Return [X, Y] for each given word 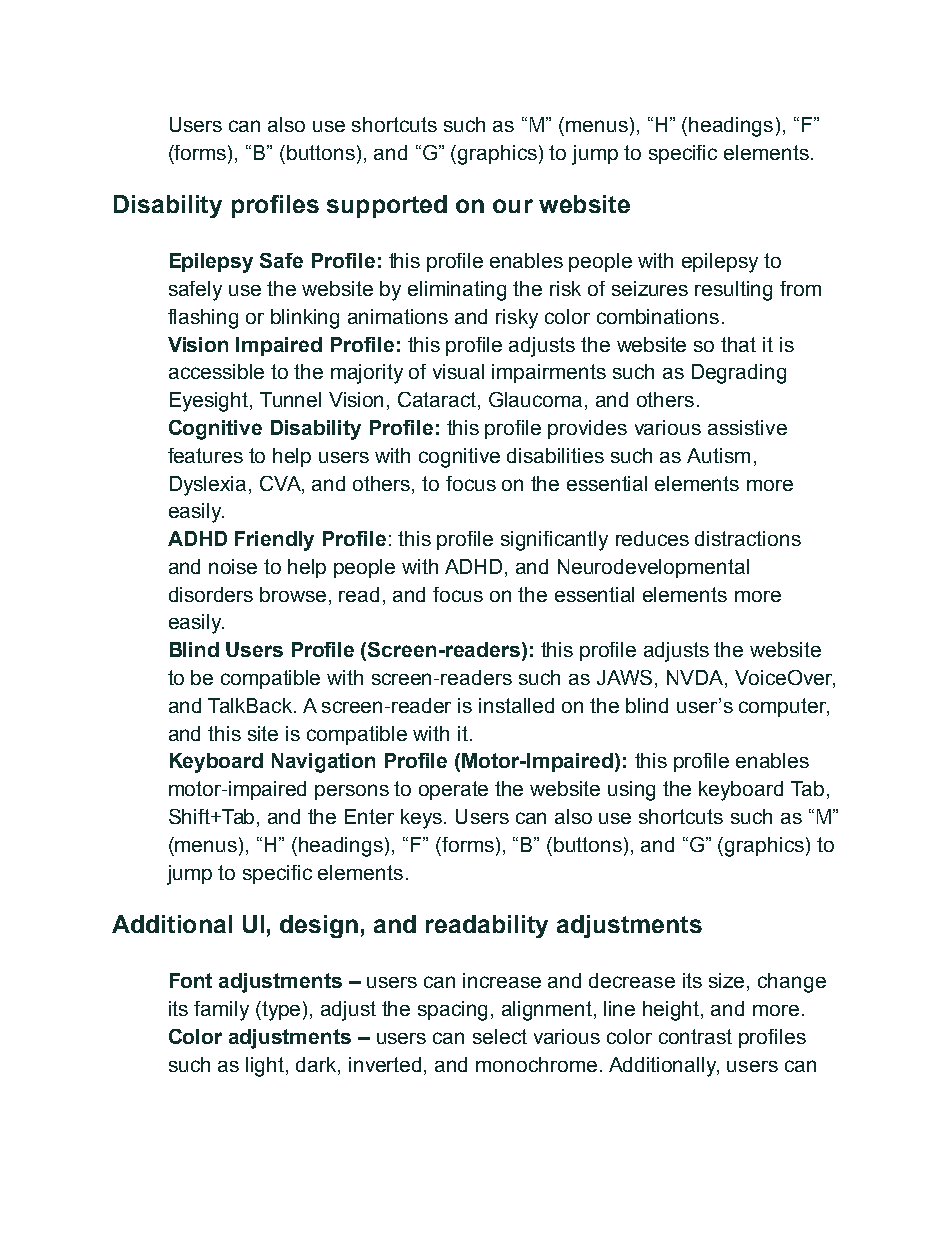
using [631, 791]
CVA [281, 483]
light [266, 1067]
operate [453, 790]
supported [387, 206]
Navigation [323, 763]
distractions [748, 538]
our [513, 206]
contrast [695, 1036]
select [500, 1036]
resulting [733, 291]
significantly [554, 541]
